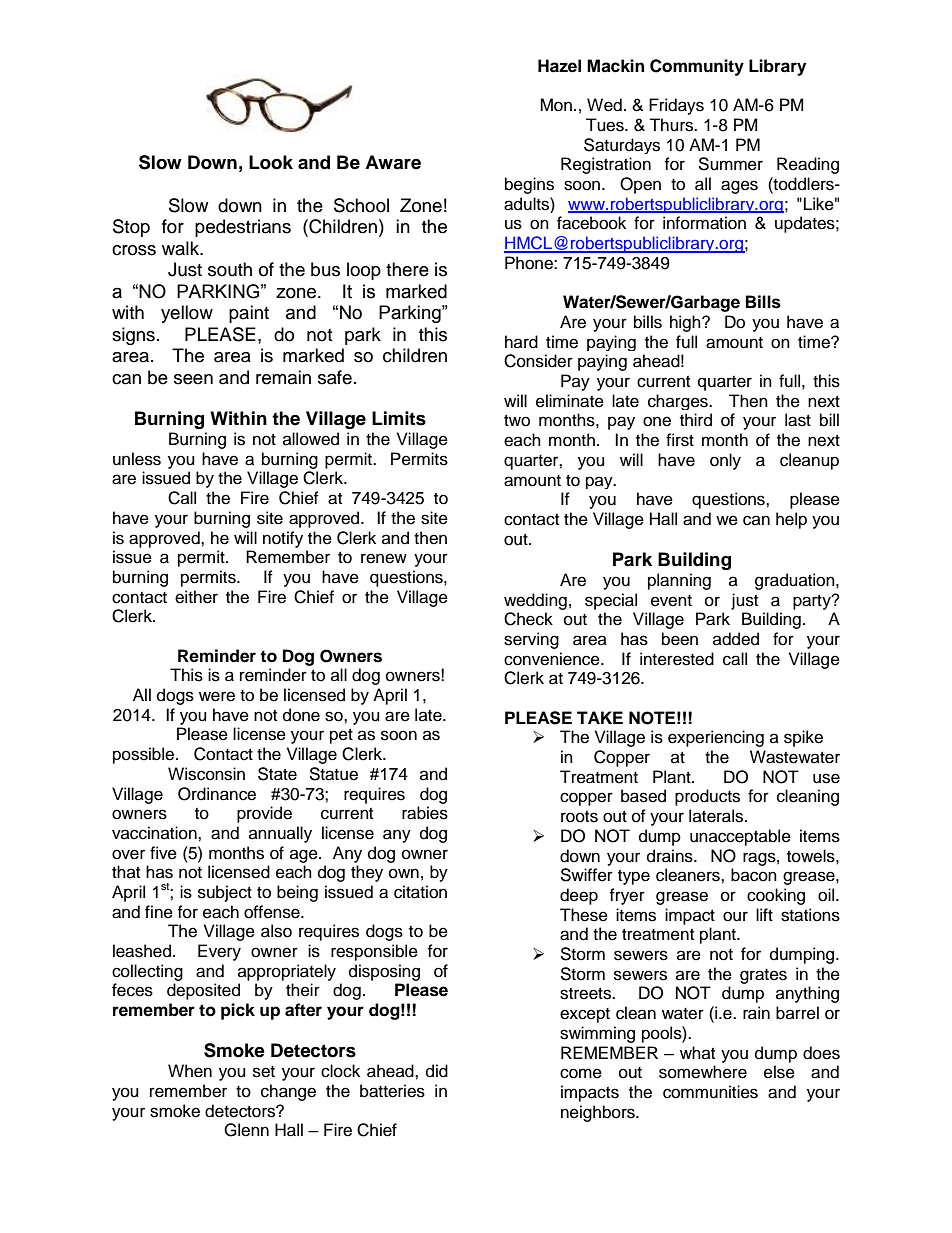 This document has width=952, height=1233. Describe the element at coordinates (517, 421) in the document. I see `two` at that location.
